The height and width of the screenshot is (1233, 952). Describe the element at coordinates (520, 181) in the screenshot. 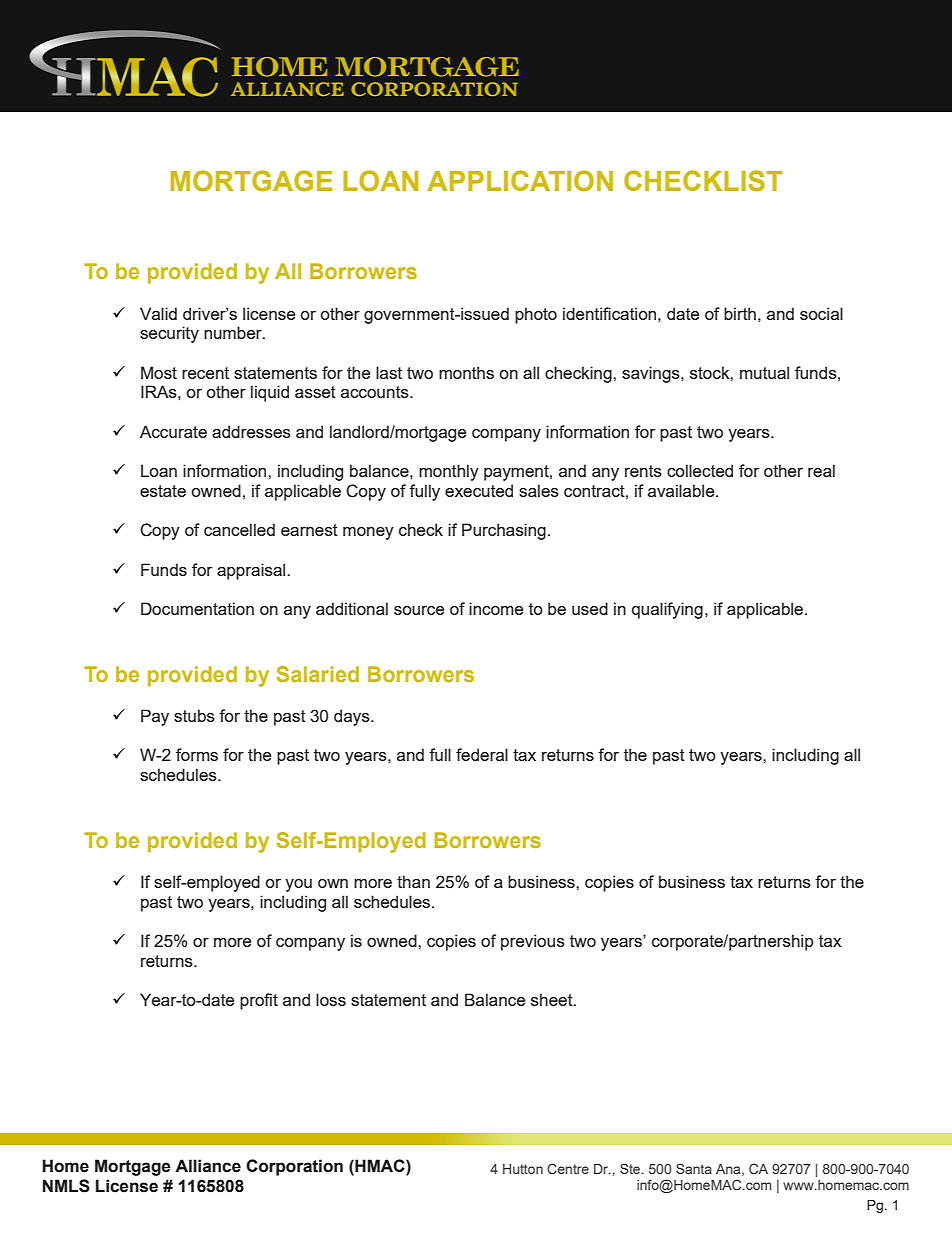

I see `APPLICATION` at that location.
